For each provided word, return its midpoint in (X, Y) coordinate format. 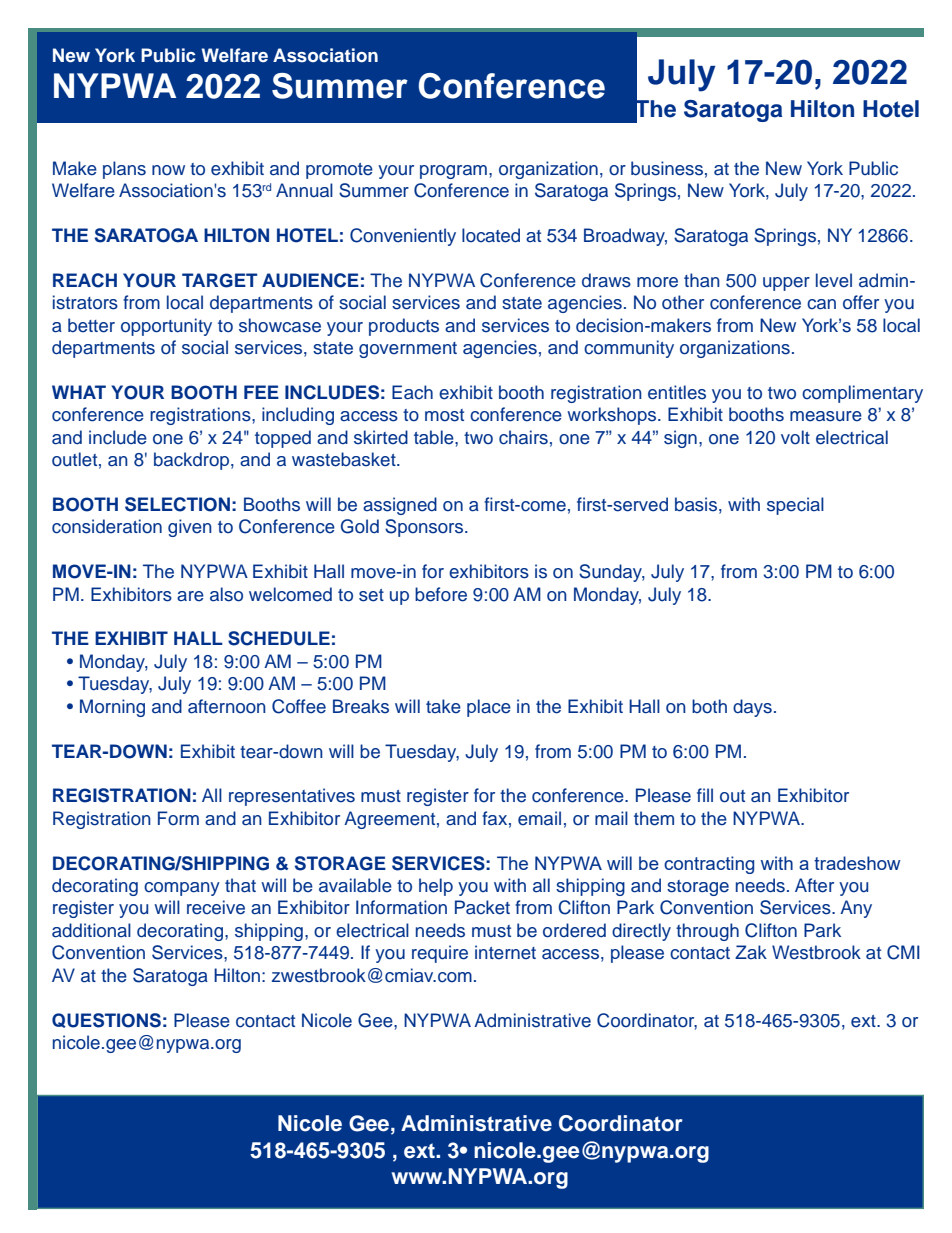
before (441, 594)
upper (786, 284)
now (168, 170)
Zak (751, 952)
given (190, 528)
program (453, 172)
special (795, 506)
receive (216, 907)
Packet (482, 907)
